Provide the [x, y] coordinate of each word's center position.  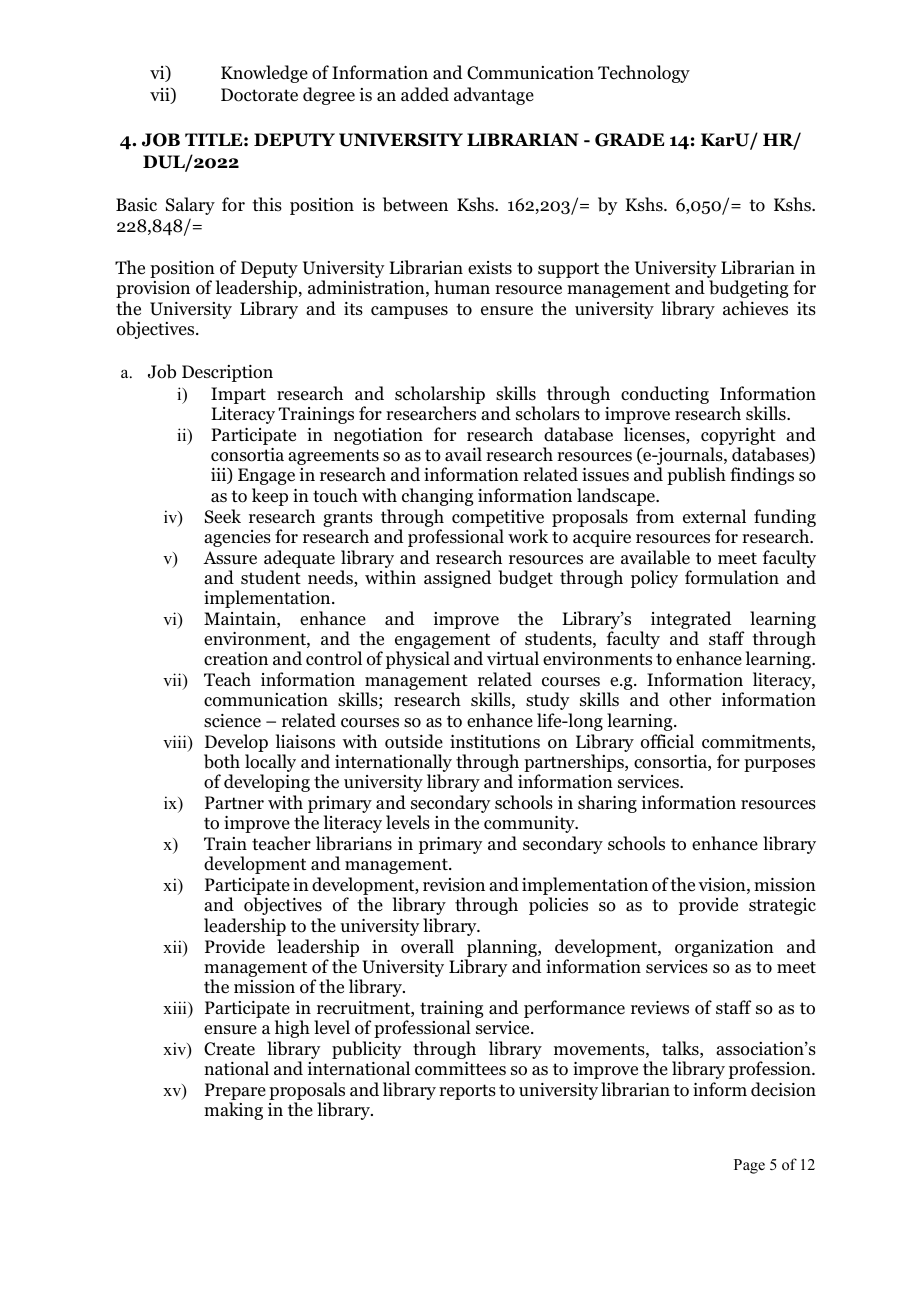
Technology [644, 74]
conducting [665, 395]
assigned [457, 579]
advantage [494, 96]
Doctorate [259, 95]
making [233, 1111]
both [222, 761]
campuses [409, 312]
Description [227, 373]
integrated [691, 621]
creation [236, 659]
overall [427, 946]
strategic [782, 906]
